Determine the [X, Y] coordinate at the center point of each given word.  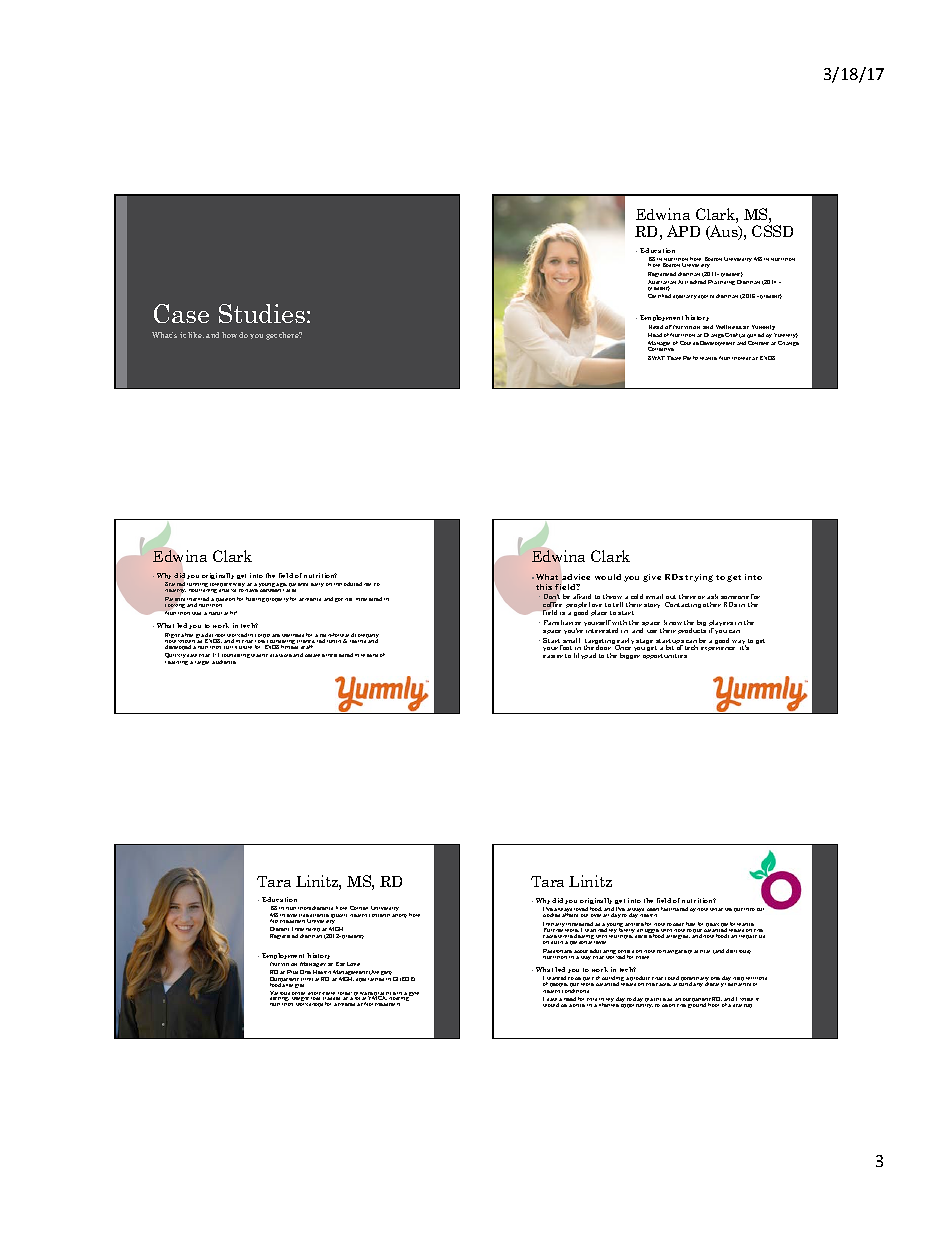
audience [224, 662]
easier [553, 656]
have [252, 589]
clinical [310, 979]
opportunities [665, 656]
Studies [262, 313]
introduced [348, 584]
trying [699, 578]
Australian [662, 283]
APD [683, 231]
